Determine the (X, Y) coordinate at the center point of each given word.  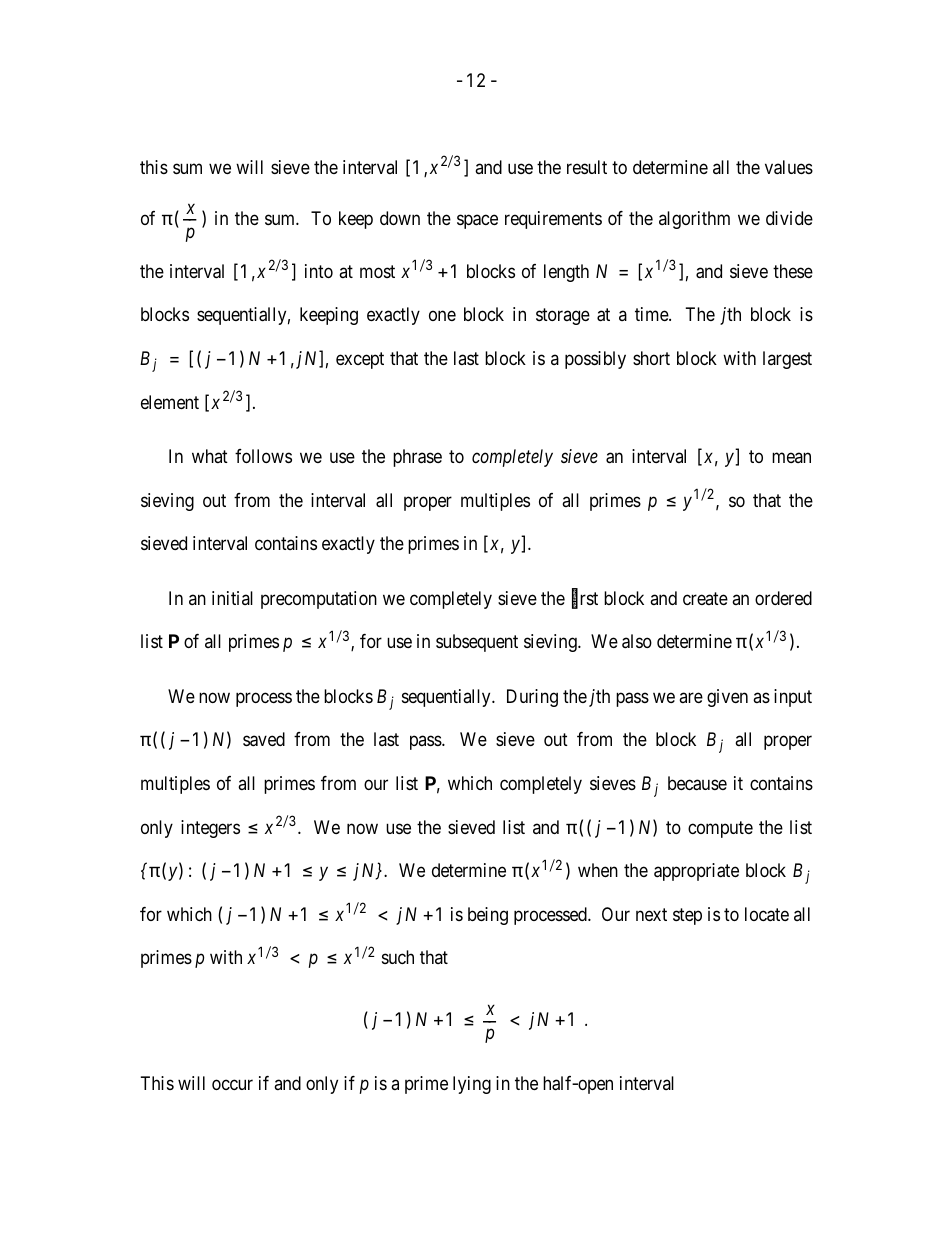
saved (264, 739)
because (697, 783)
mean (791, 458)
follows (263, 456)
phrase (417, 458)
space (477, 221)
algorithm (694, 220)
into (319, 271)
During (532, 698)
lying (472, 1085)
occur (232, 1085)
